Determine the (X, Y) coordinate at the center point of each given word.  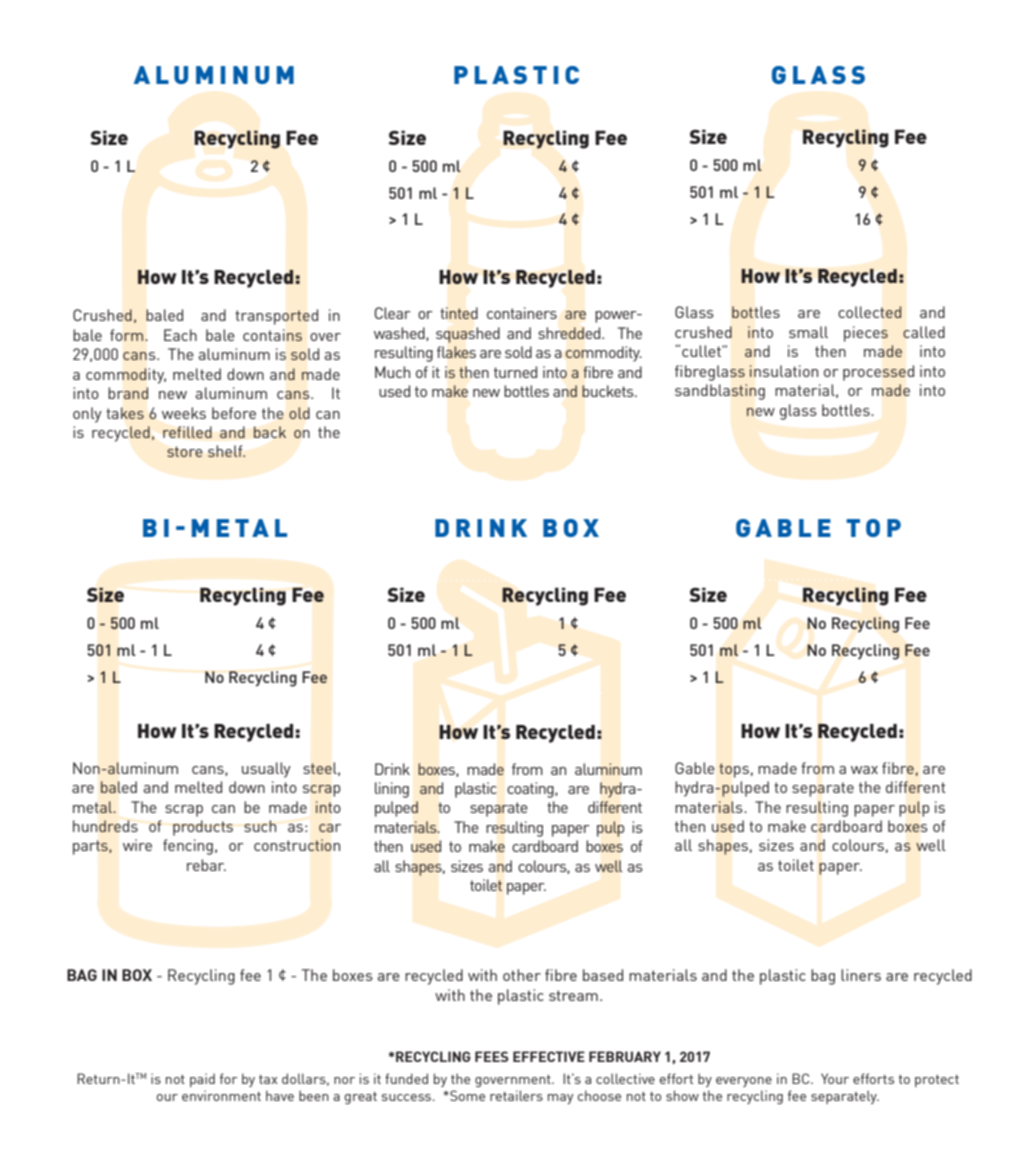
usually (266, 770)
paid (202, 1080)
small (808, 332)
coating (531, 790)
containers (522, 313)
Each (180, 335)
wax (864, 770)
